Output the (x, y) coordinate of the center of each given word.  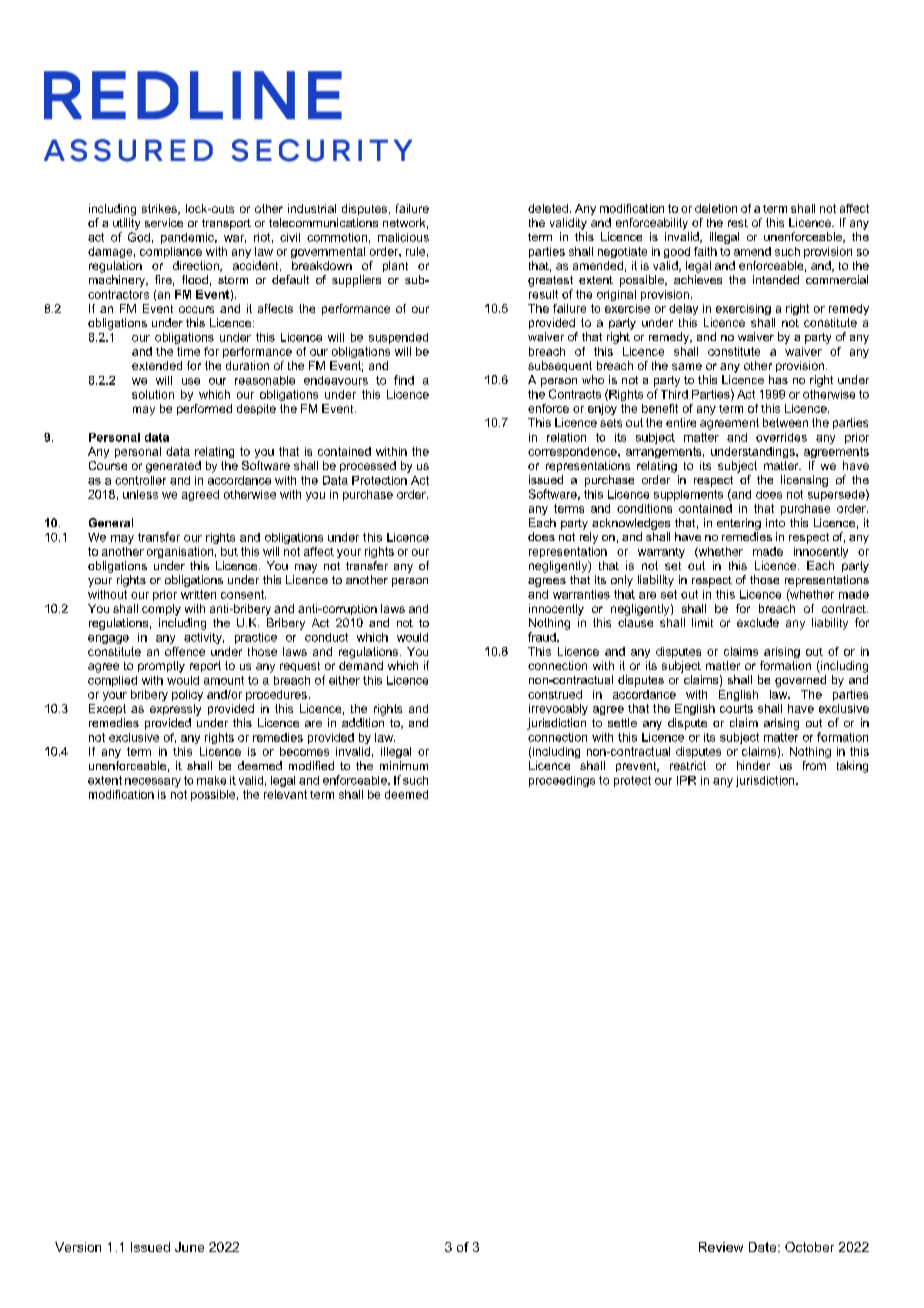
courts (736, 708)
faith (705, 251)
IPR (686, 780)
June (189, 1247)
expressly (175, 710)
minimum (404, 765)
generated (173, 467)
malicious (403, 237)
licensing (804, 481)
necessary (153, 782)
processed (368, 466)
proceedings (562, 781)
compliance (171, 252)
